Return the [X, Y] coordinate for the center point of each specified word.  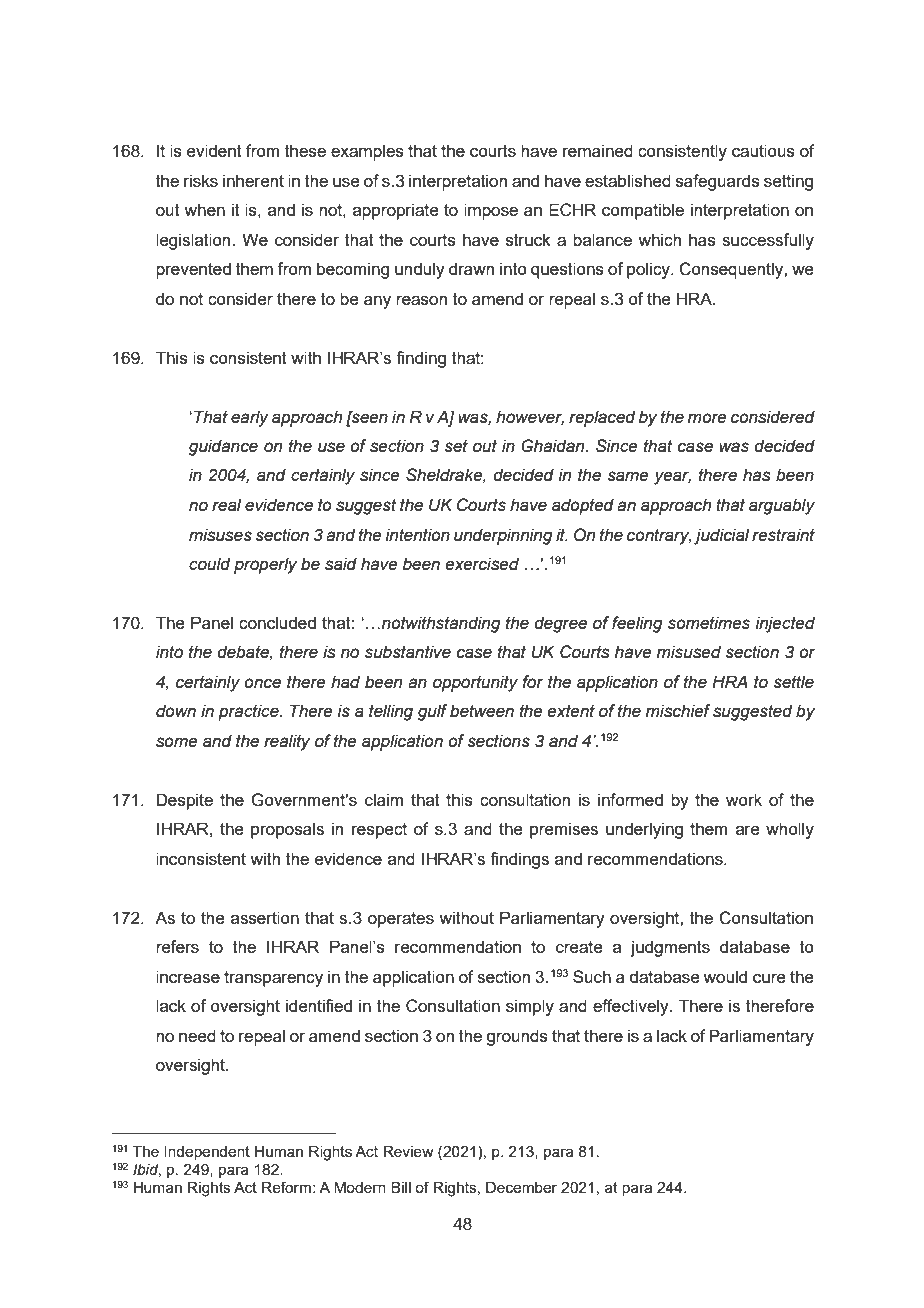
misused [689, 652]
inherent [253, 180]
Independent [207, 1153]
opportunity [475, 683]
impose [491, 211]
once [262, 683]
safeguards [718, 182]
